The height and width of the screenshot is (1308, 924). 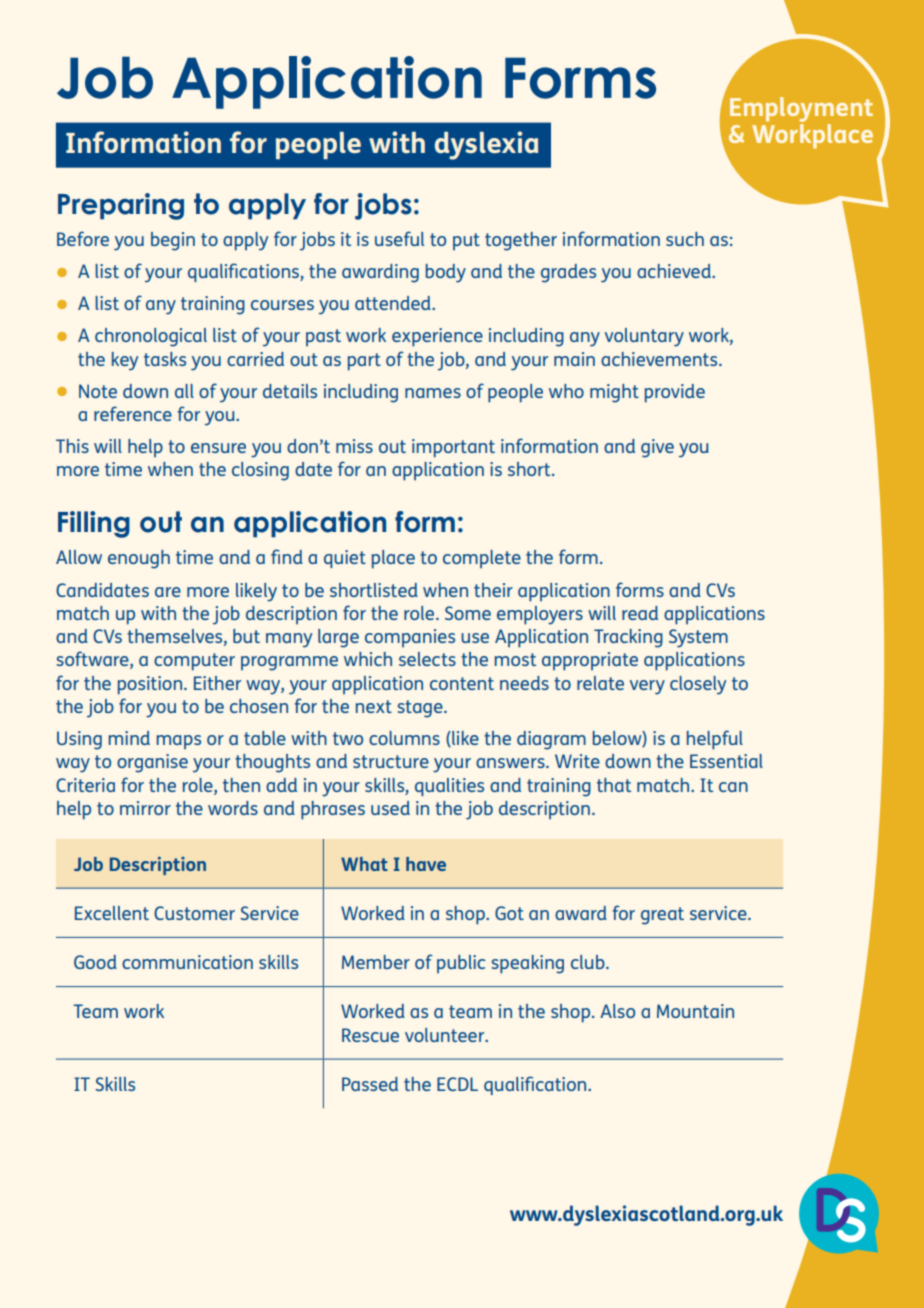 I want to click on System, so click(x=698, y=638).
